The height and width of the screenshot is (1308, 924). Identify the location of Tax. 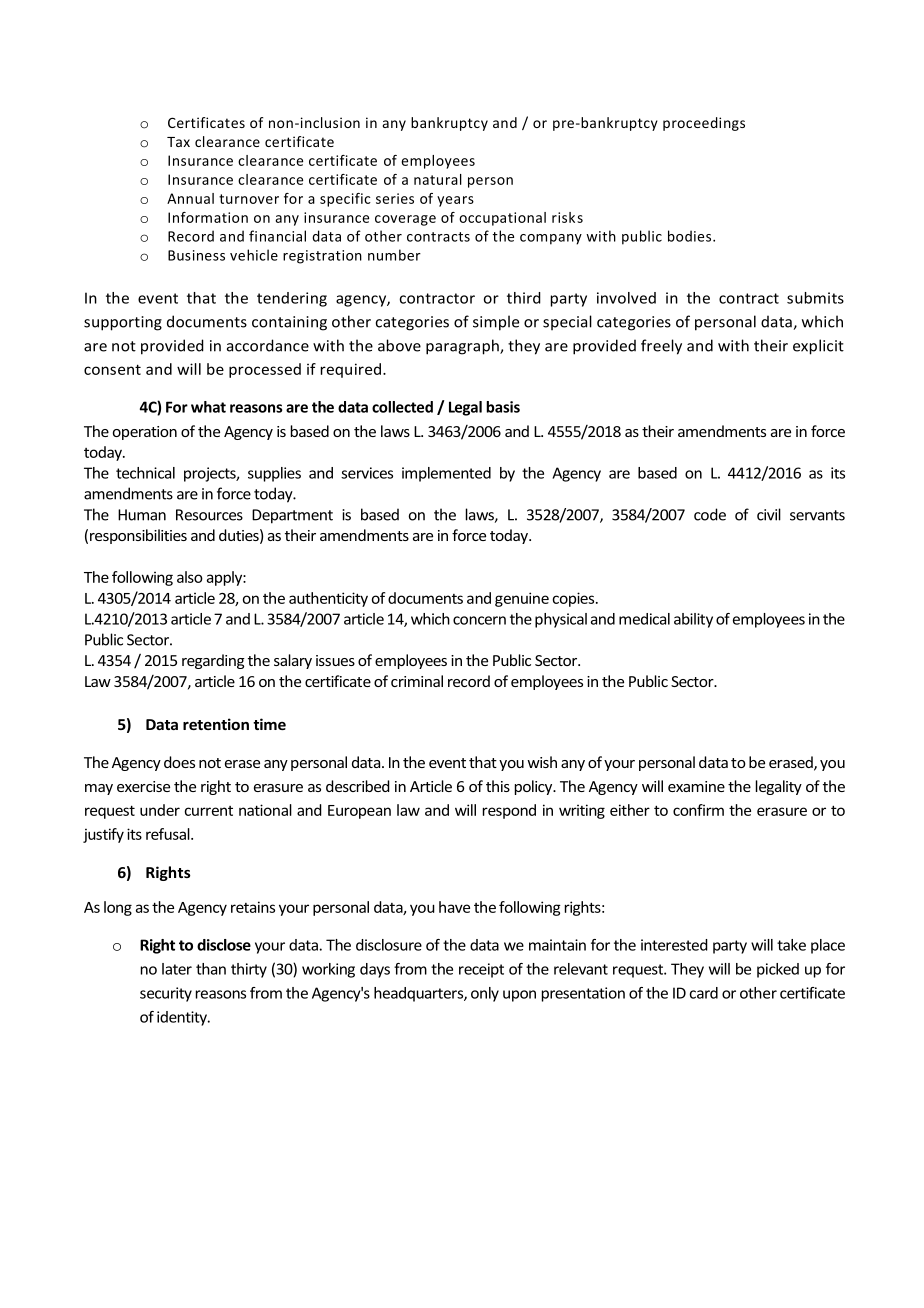
(178, 142).
